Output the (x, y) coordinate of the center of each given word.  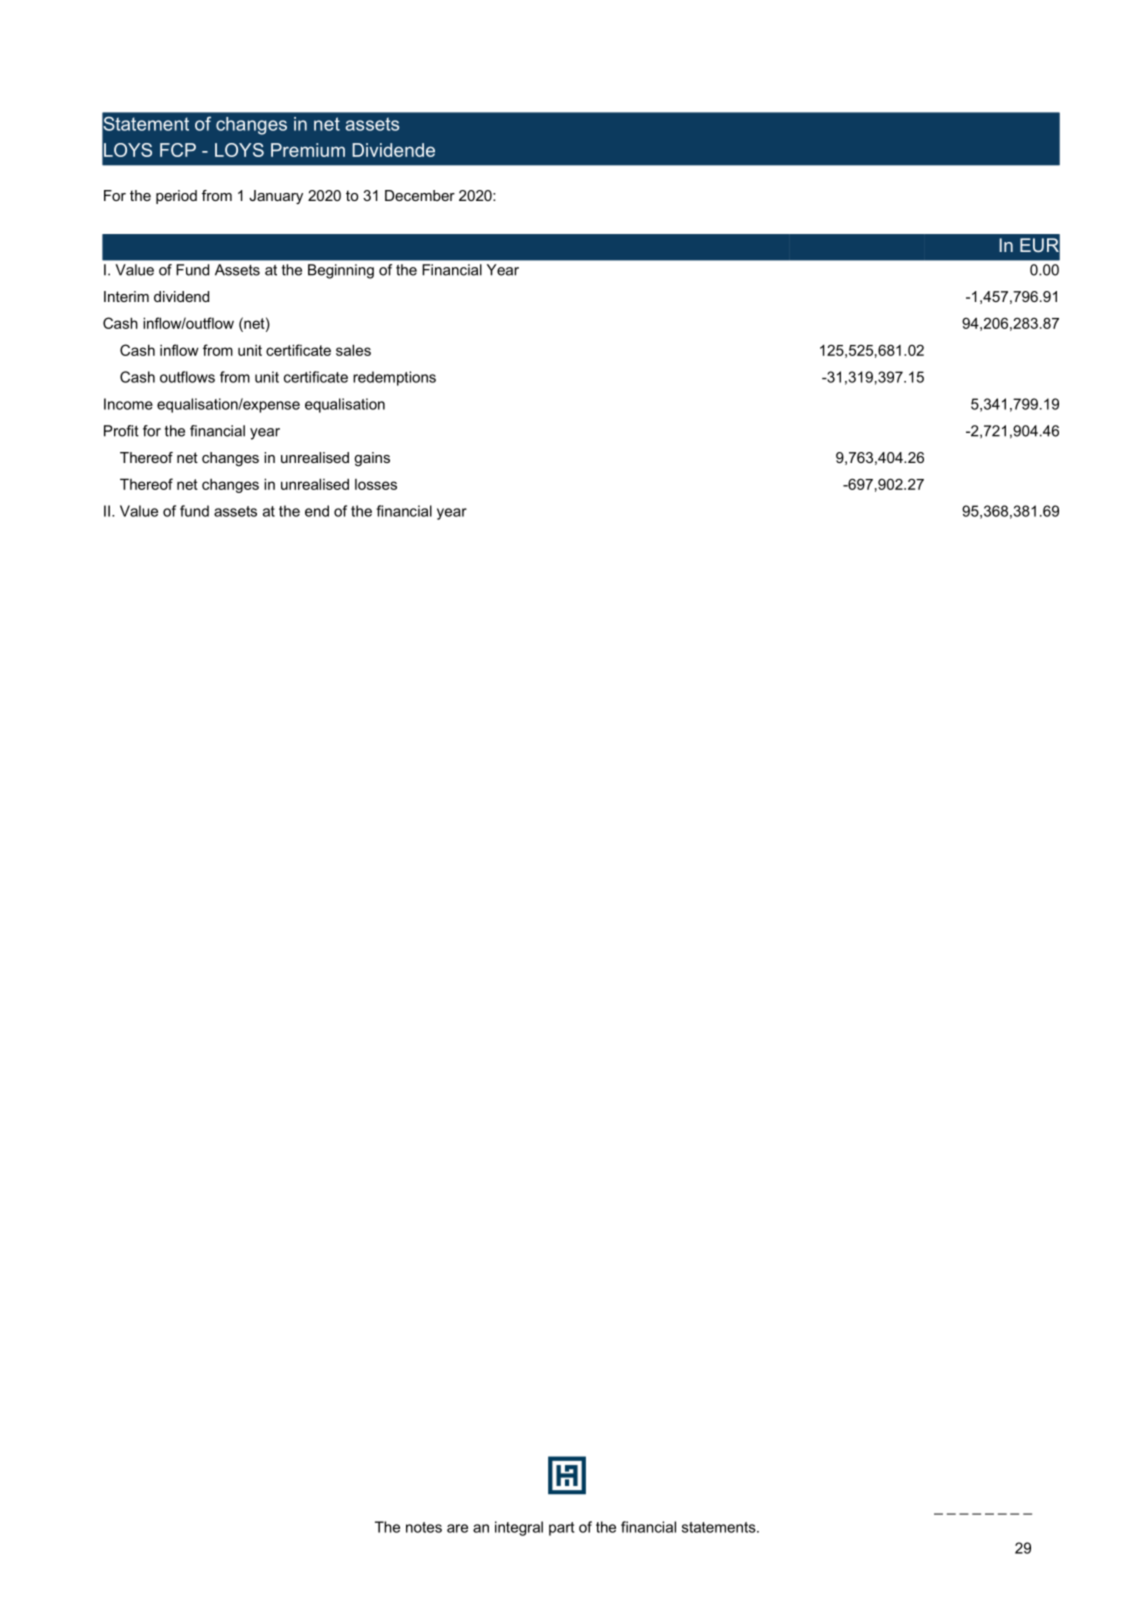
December (420, 195)
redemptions (394, 378)
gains (372, 459)
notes (424, 1527)
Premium (308, 150)
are (457, 1528)
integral (519, 1528)
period (176, 197)
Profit (121, 431)
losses (376, 484)
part (561, 1529)
